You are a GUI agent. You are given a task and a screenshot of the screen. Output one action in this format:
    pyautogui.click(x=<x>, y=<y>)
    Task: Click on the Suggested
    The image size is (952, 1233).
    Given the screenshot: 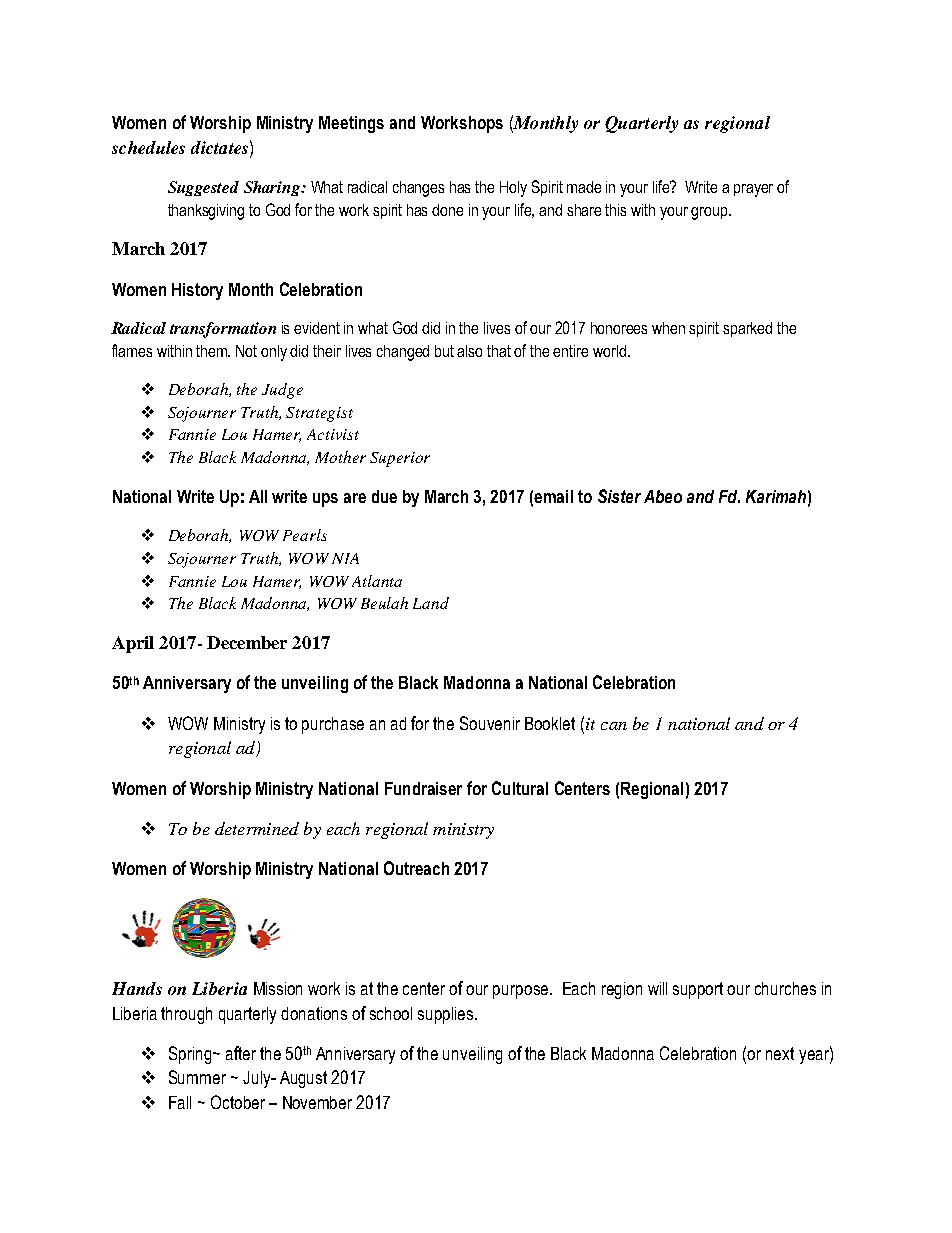 What is the action you would take?
    pyautogui.click(x=203, y=188)
